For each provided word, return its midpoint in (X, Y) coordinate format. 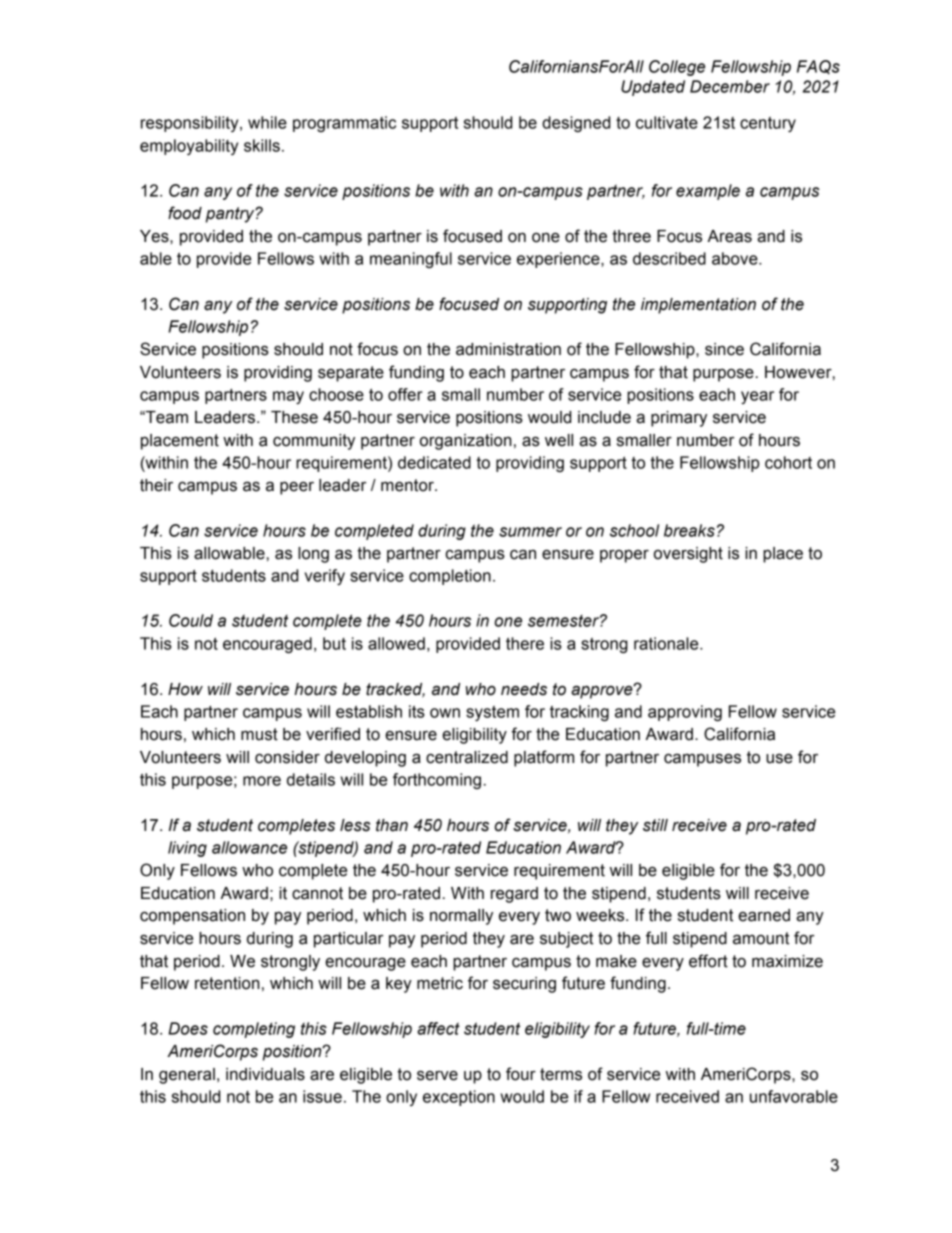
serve (437, 1075)
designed (576, 124)
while (267, 122)
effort (708, 961)
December (730, 86)
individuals (265, 1074)
